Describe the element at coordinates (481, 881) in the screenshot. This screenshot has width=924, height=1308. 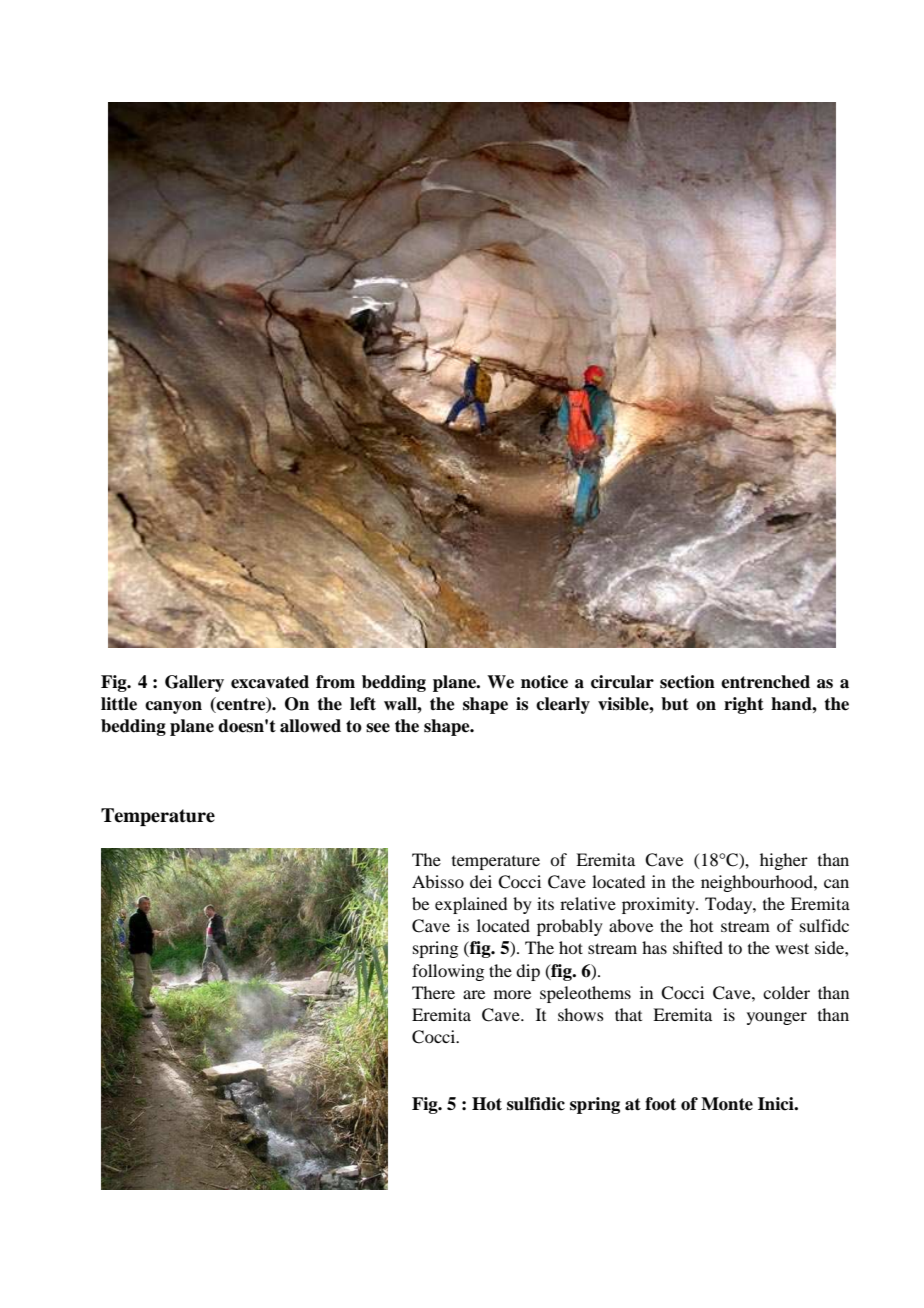
I see `dei` at that location.
